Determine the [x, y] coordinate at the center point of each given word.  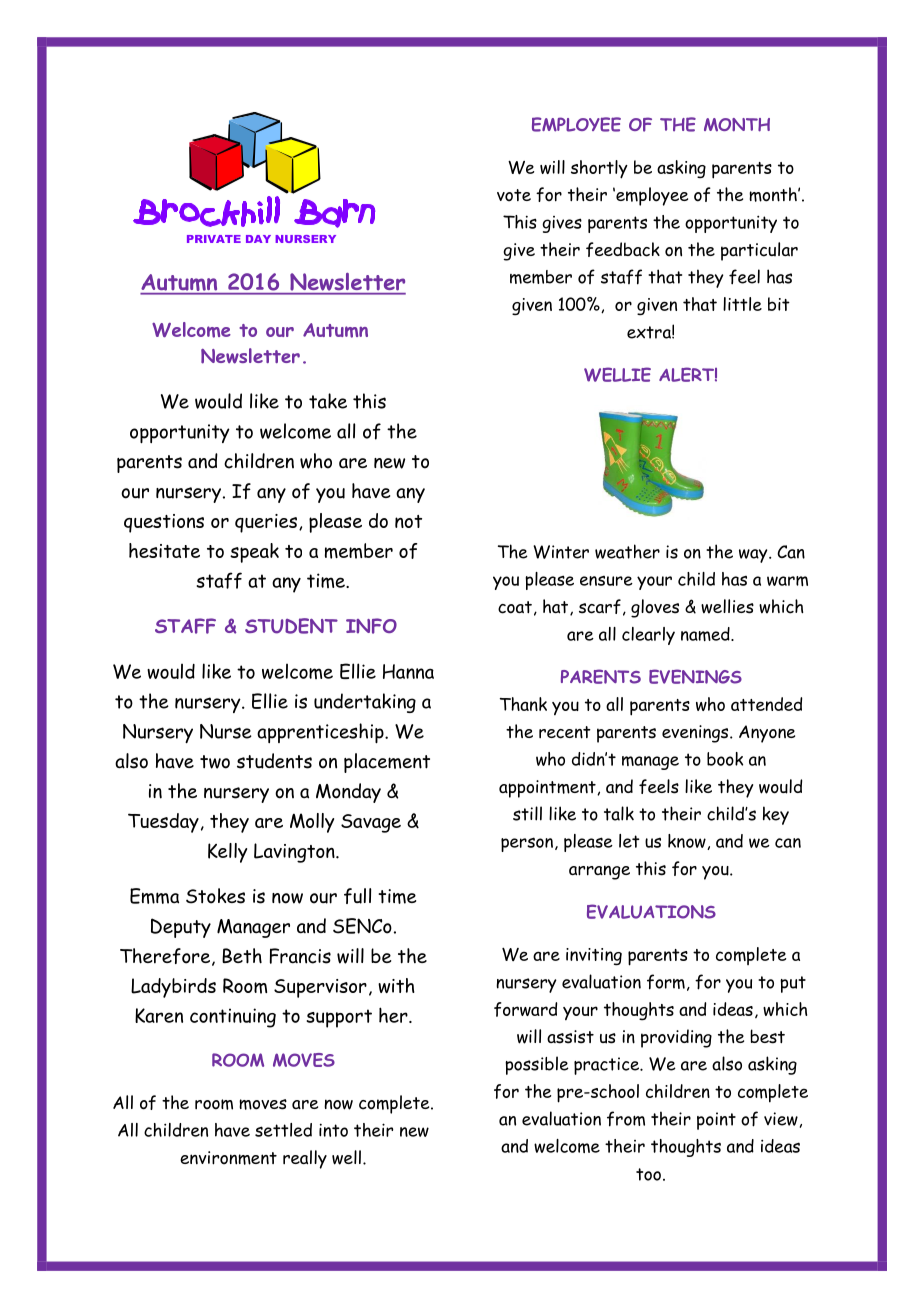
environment [228, 1158]
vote [514, 195]
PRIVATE [214, 239]
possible [537, 1065]
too [648, 1174]
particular [759, 251]
